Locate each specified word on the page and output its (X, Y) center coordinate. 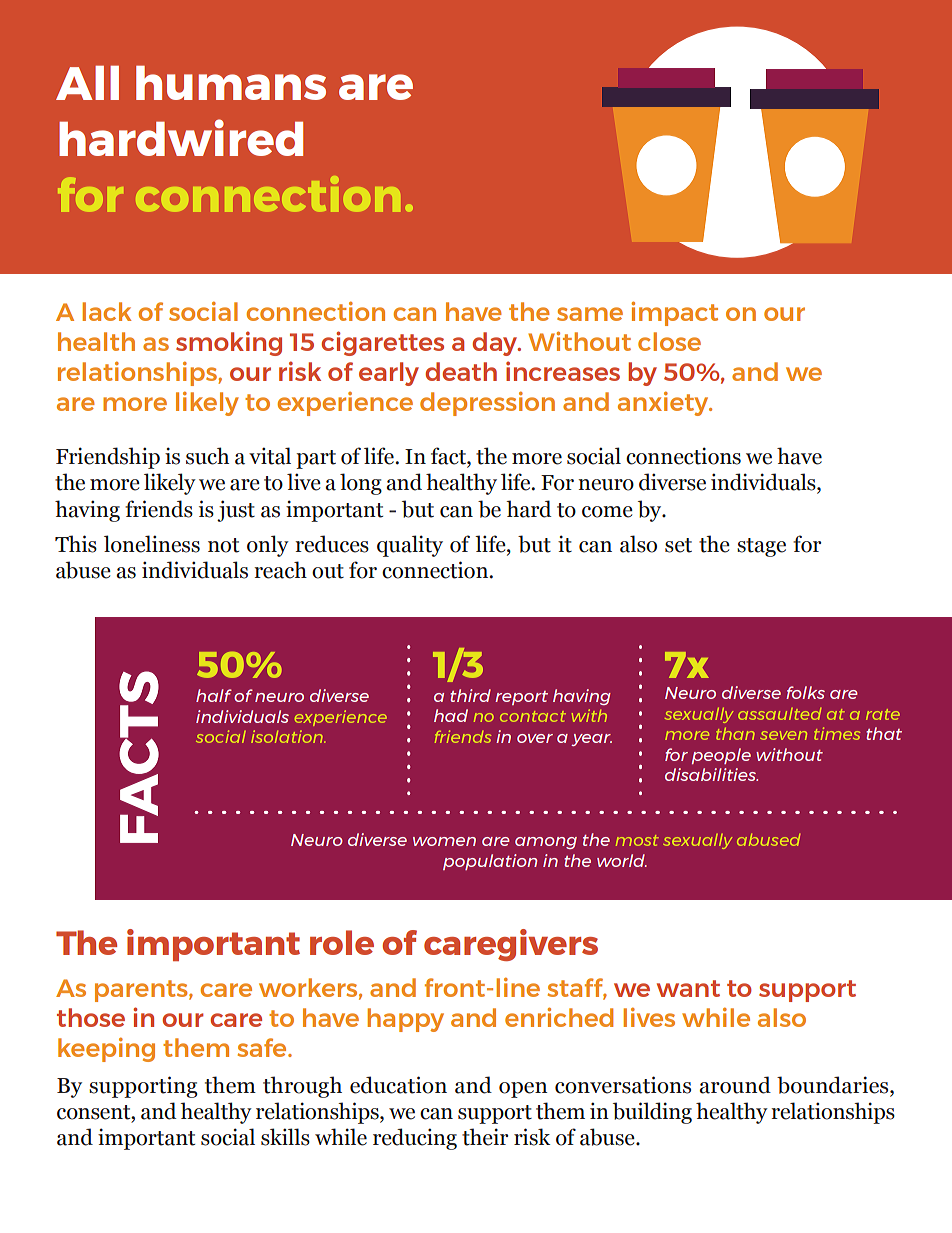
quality (410, 546)
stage (761, 547)
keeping (106, 1050)
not (223, 545)
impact (674, 313)
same (590, 314)
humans (231, 82)
